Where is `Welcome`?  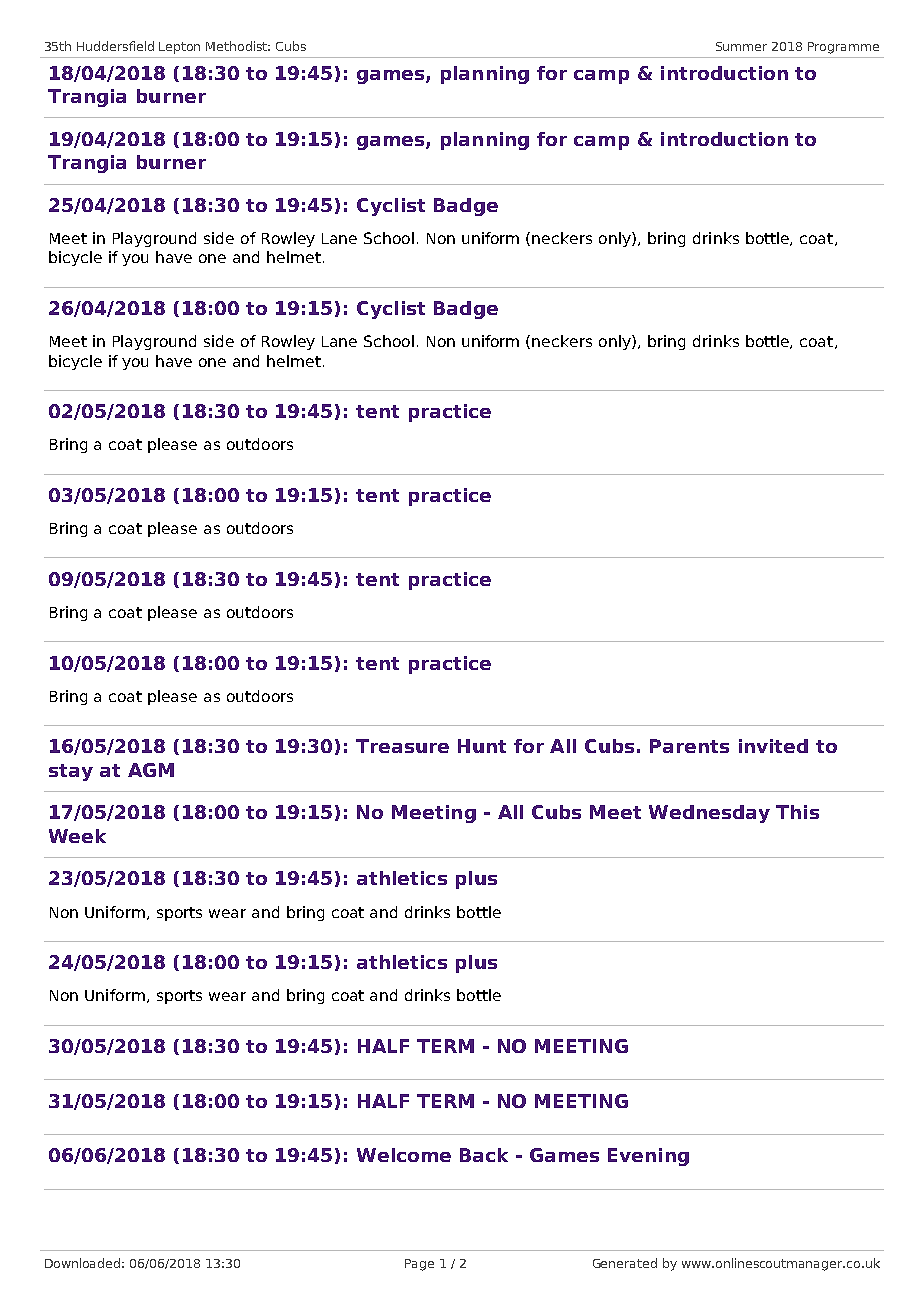 Welcome is located at coordinates (404, 1155).
